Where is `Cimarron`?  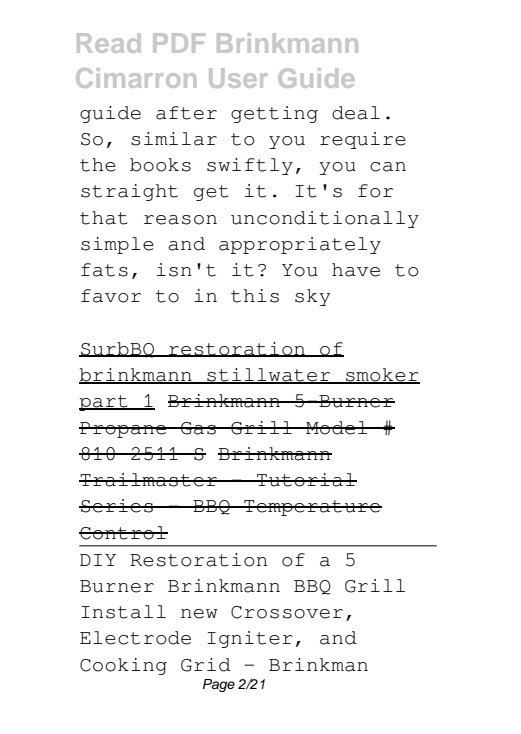 Cimarron is located at coordinates (136, 78).
